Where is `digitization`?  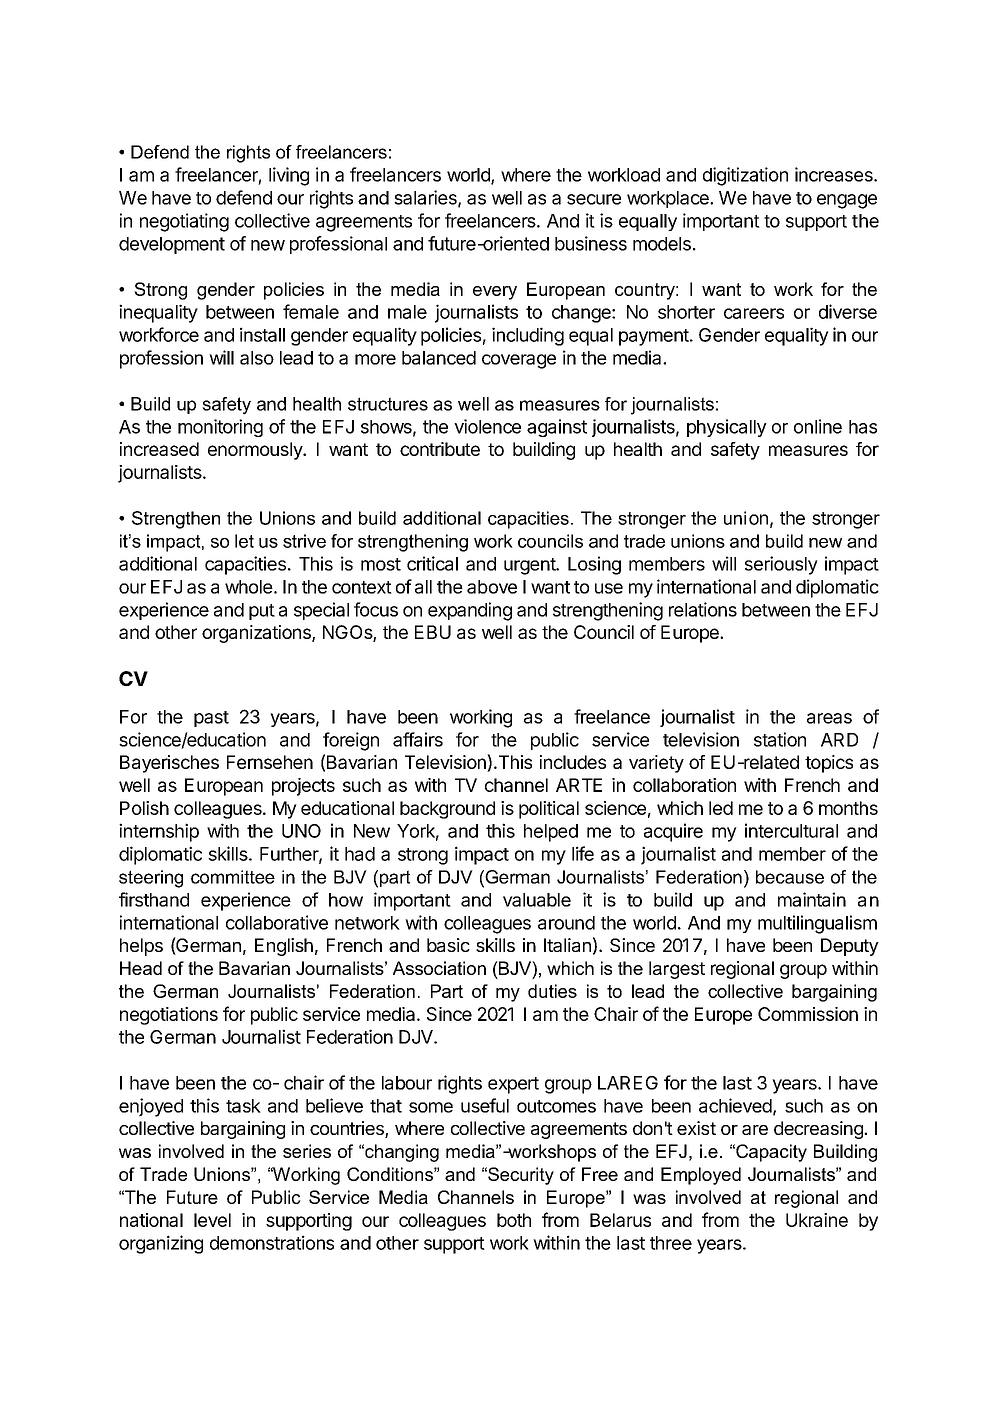 digitization is located at coordinates (745, 176).
